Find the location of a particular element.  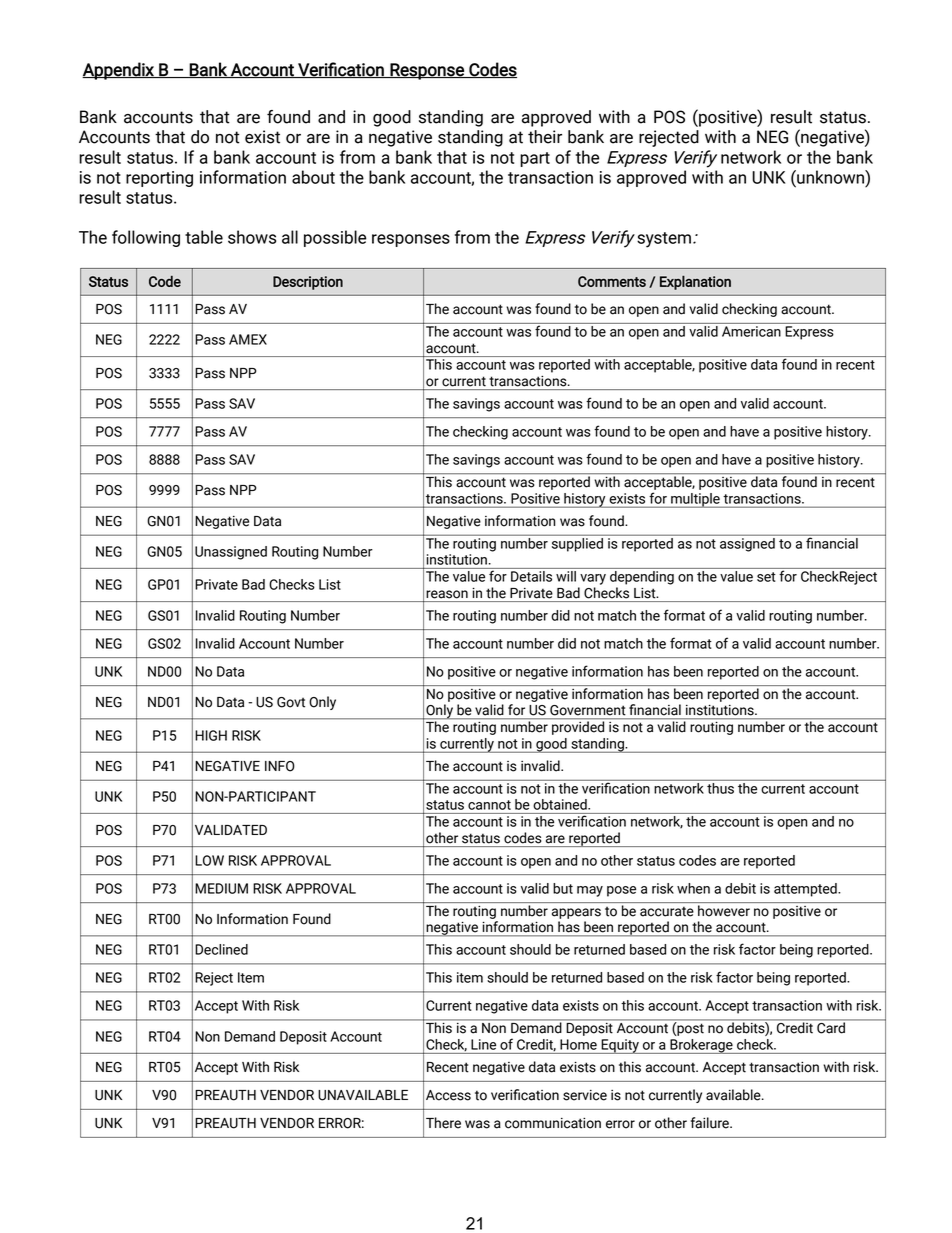

reason is located at coordinates (447, 594).
